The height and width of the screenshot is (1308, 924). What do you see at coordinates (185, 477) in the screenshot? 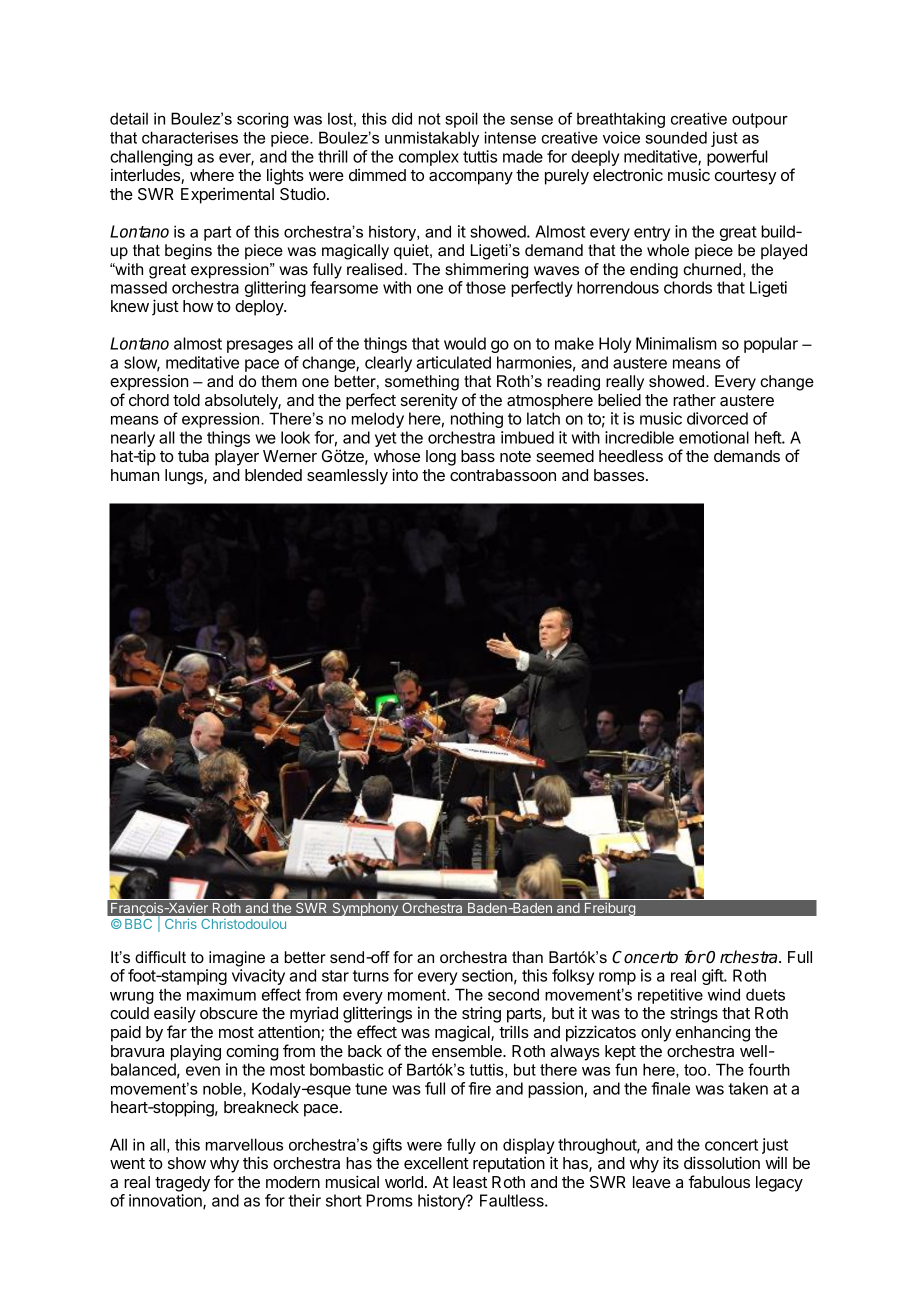
I see `lungs` at bounding box center [185, 477].
